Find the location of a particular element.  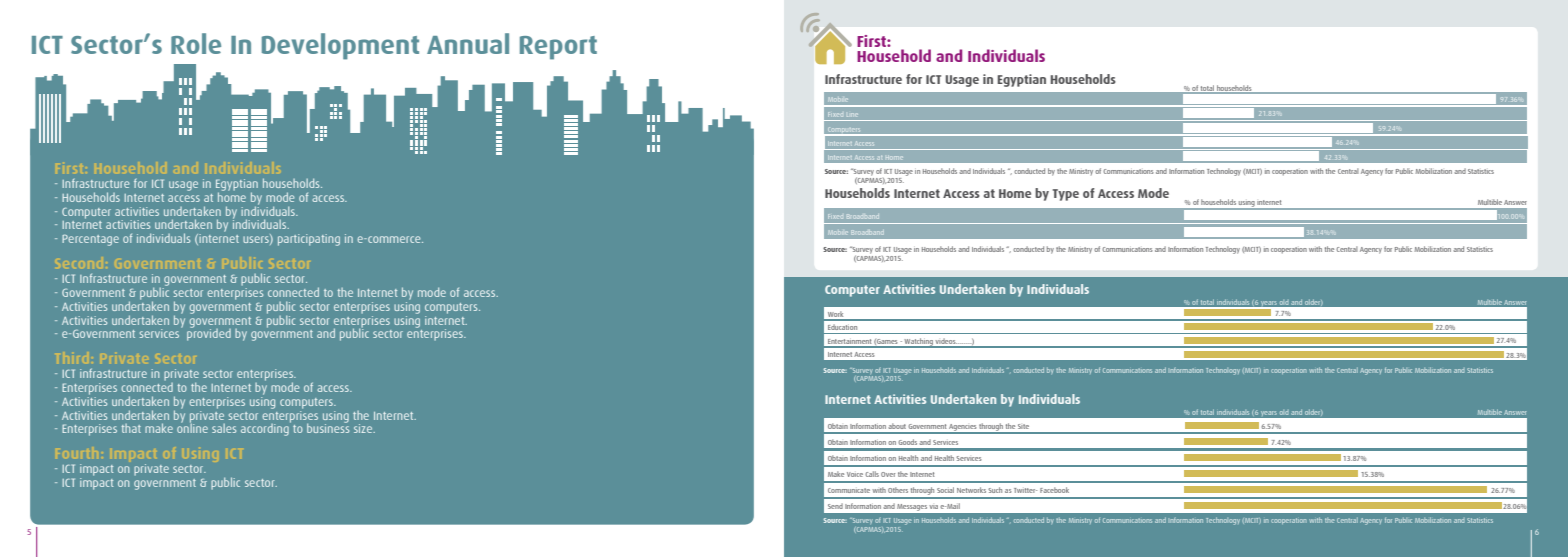

Send is located at coordinates (835, 506).
